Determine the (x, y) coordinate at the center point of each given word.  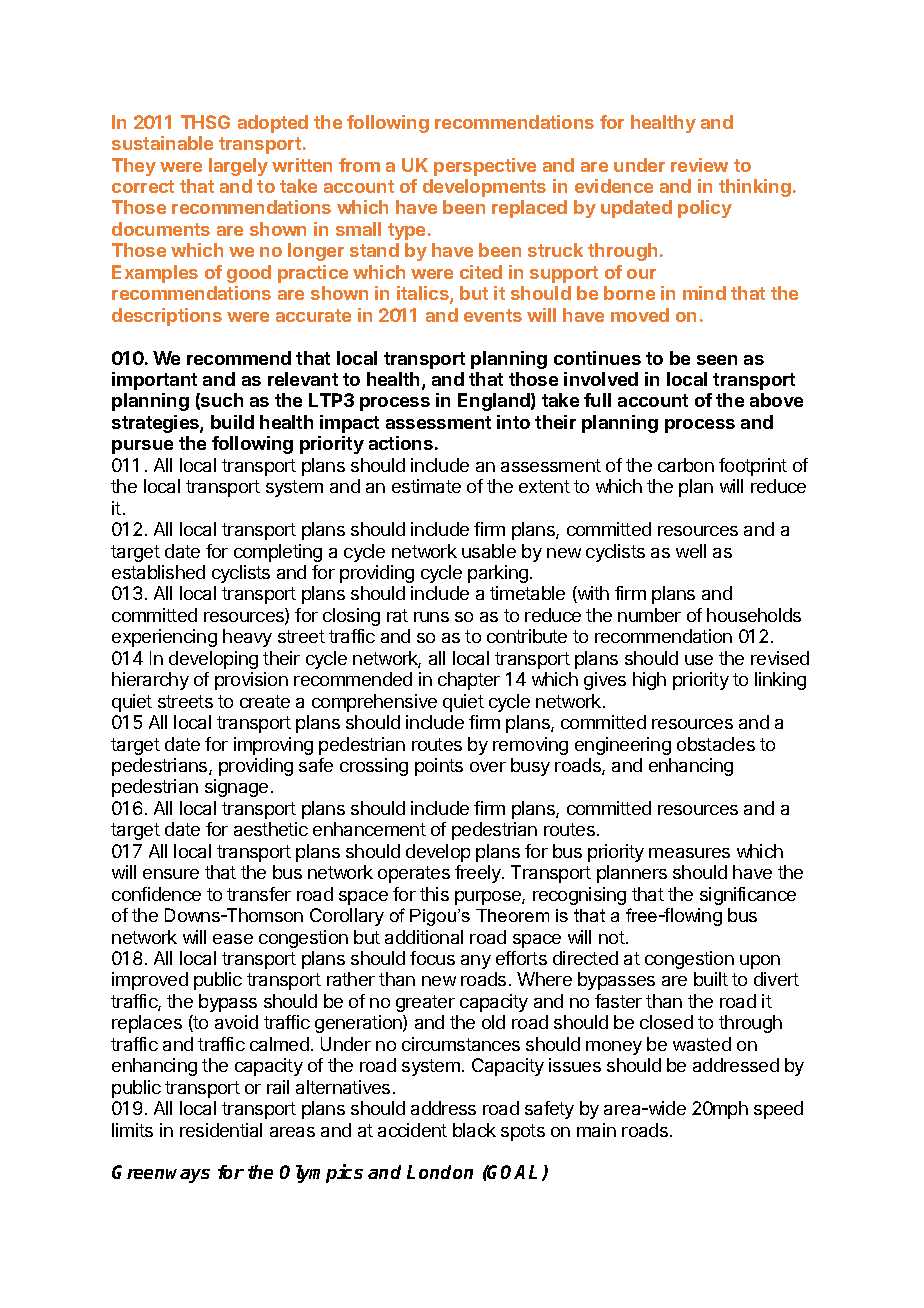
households (754, 615)
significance (748, 896)
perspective (485, 167)
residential (221, 1130)
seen (717, 360)
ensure (171, 874)
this (434, 894)
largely (238, 167)
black (474, 1130)
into (513, 422)
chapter (469, 681)
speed (778, 1110)
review (699, 165)
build (232, 422)
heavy (247, 638)
